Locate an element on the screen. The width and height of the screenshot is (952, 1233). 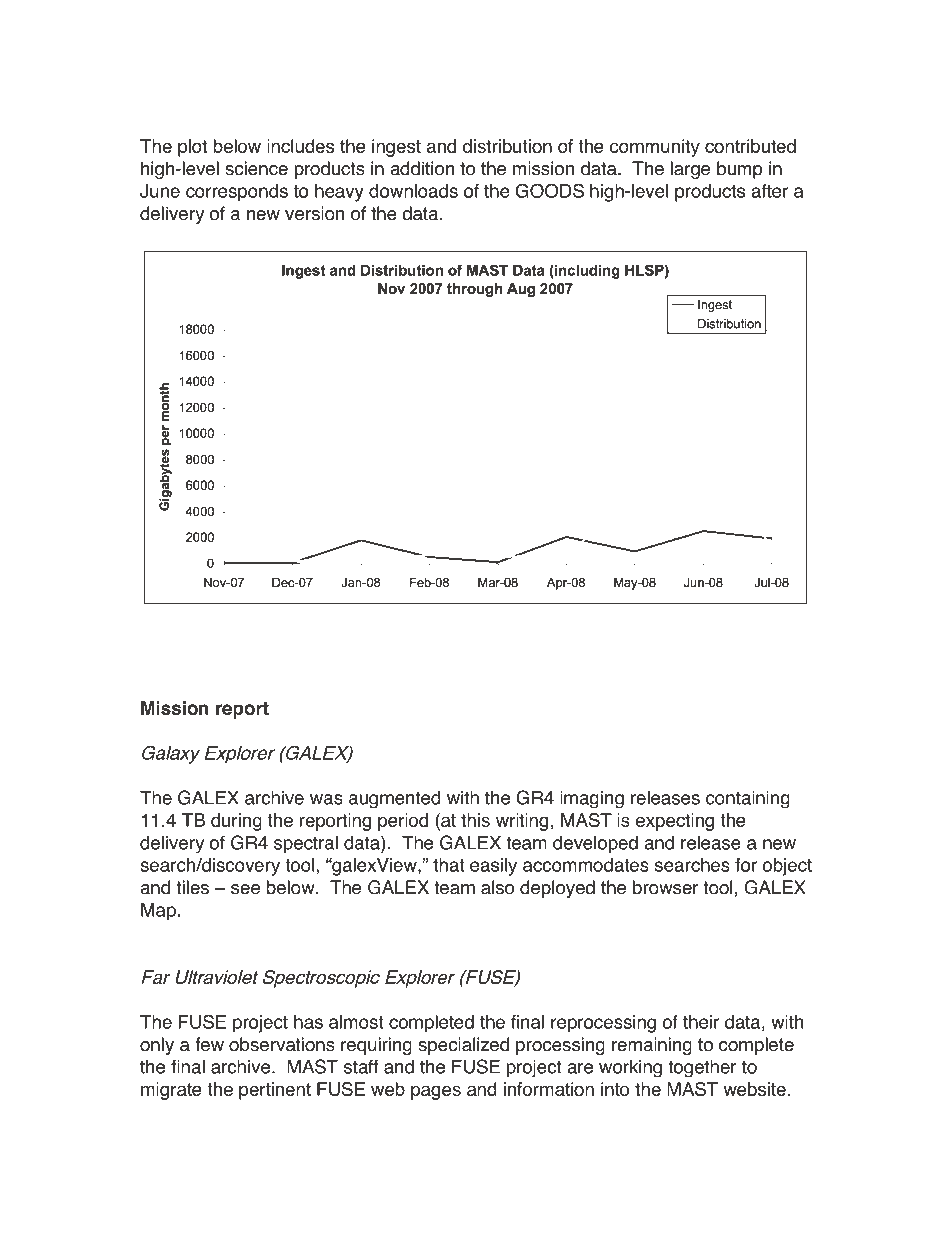
together is located at coordinates (702, 1068).
